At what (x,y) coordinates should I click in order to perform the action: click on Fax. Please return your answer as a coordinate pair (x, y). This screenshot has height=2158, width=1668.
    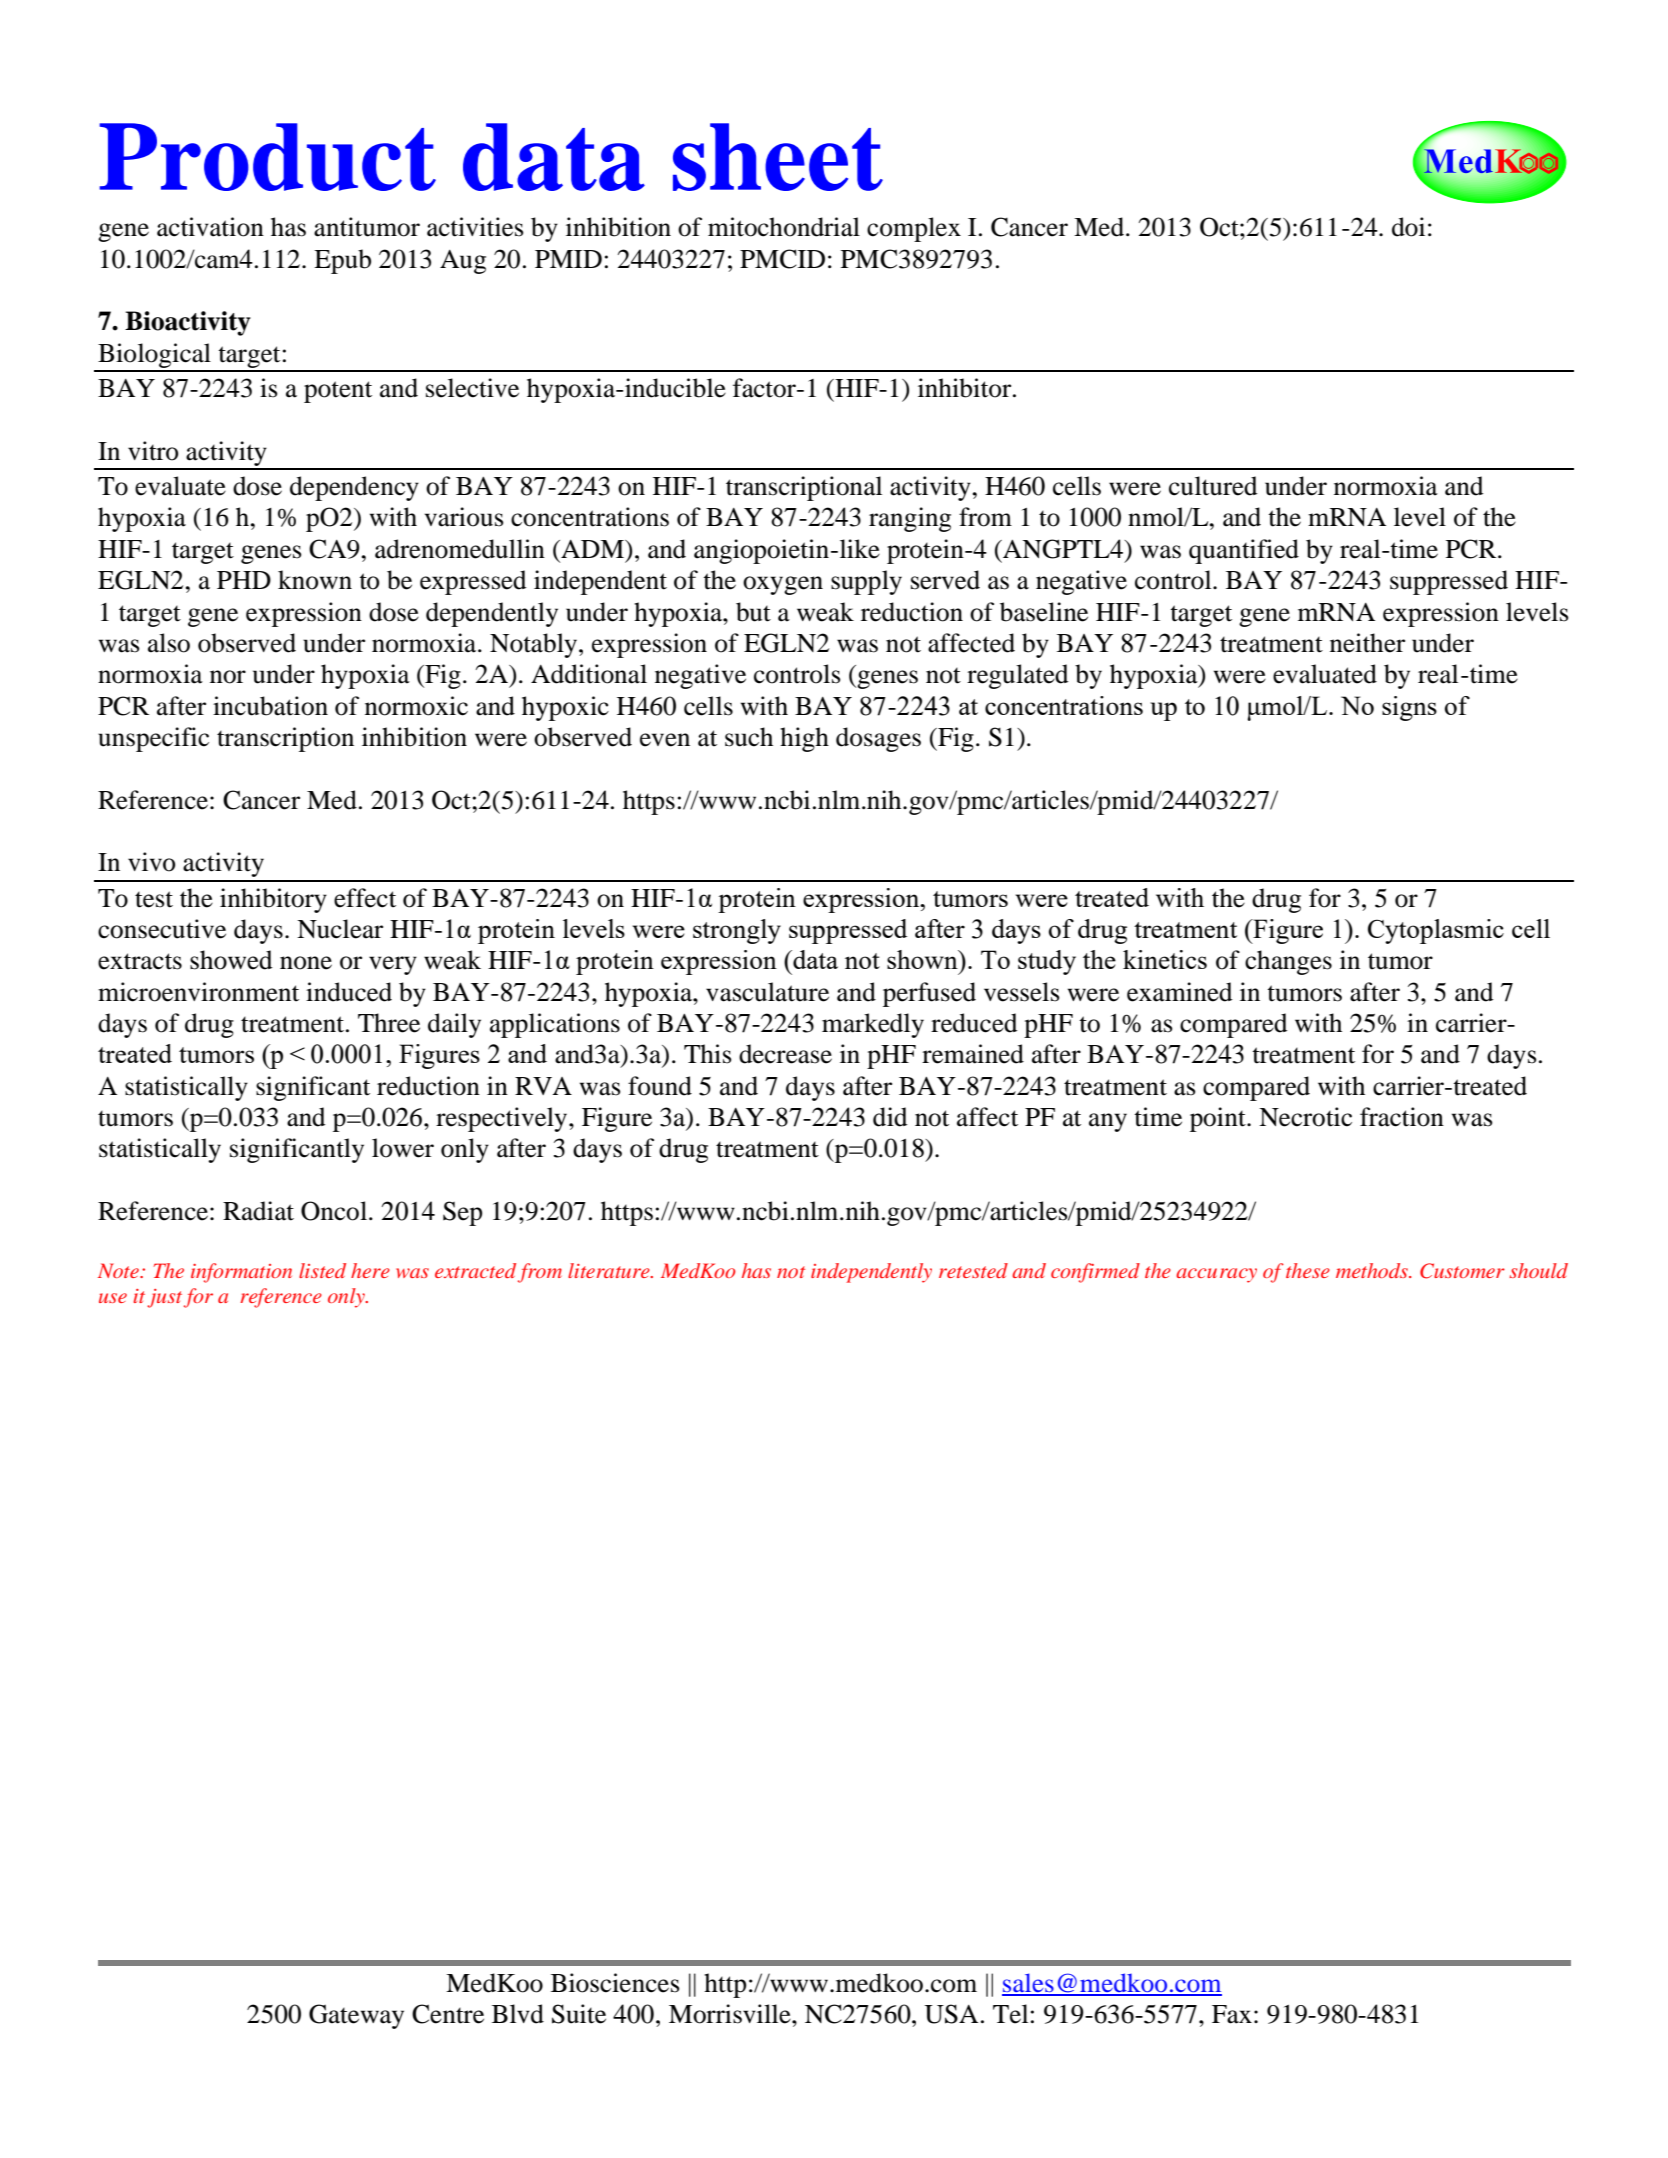
    Looking at the image, I should click on (1232, 2014).
